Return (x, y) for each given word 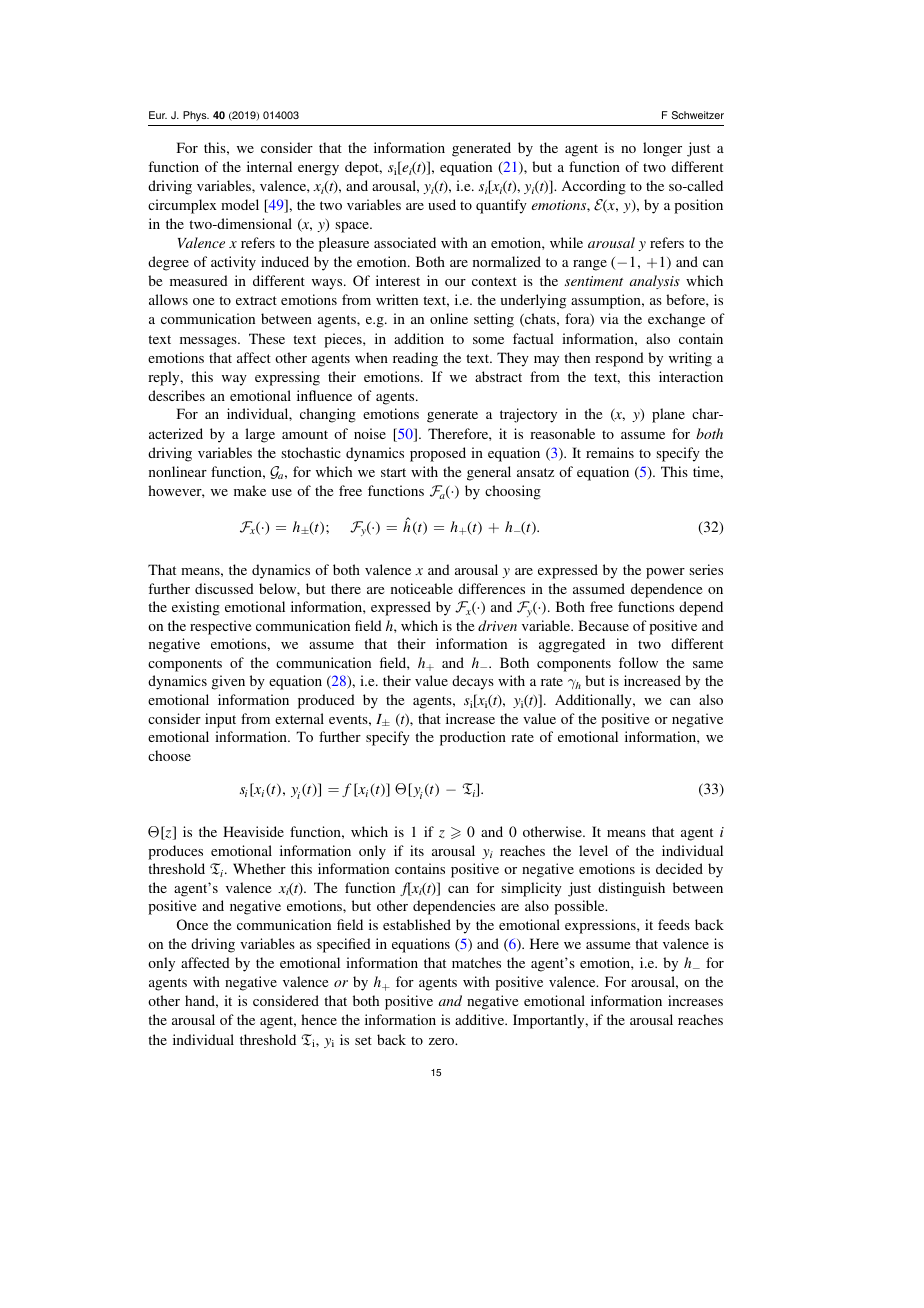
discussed (224, 588)
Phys (196, 116)
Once (192, 924)
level (593, 850)
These (267, 338)
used (442, 204)
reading (415, 359)
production (473, 738)
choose (169, 755)
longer (662, 149)
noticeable (422, 588)
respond (619, 359)
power (665, 573)
